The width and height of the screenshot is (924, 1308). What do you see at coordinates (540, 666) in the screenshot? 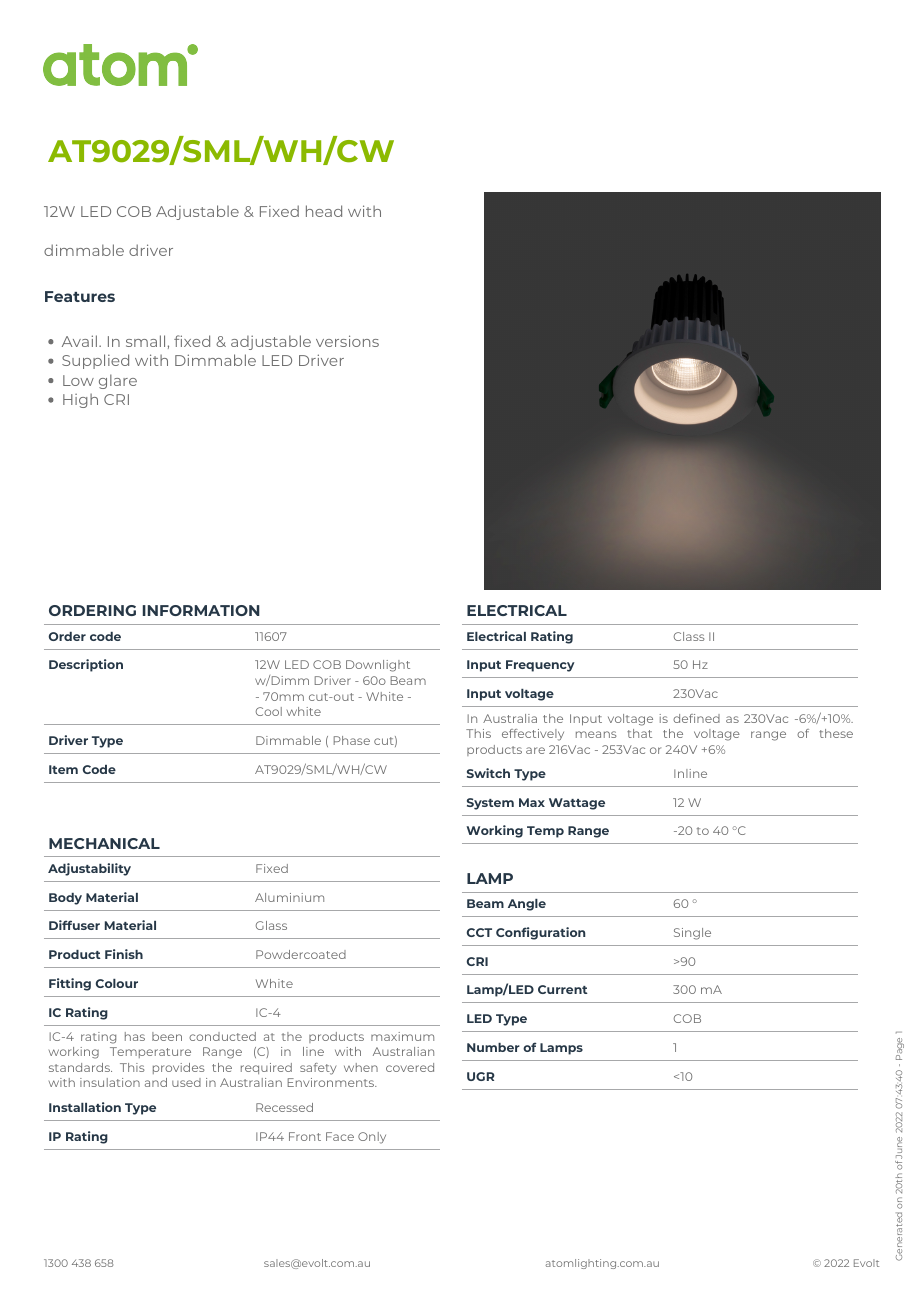
I see `Frequency` at bounding box center [540, 666].
